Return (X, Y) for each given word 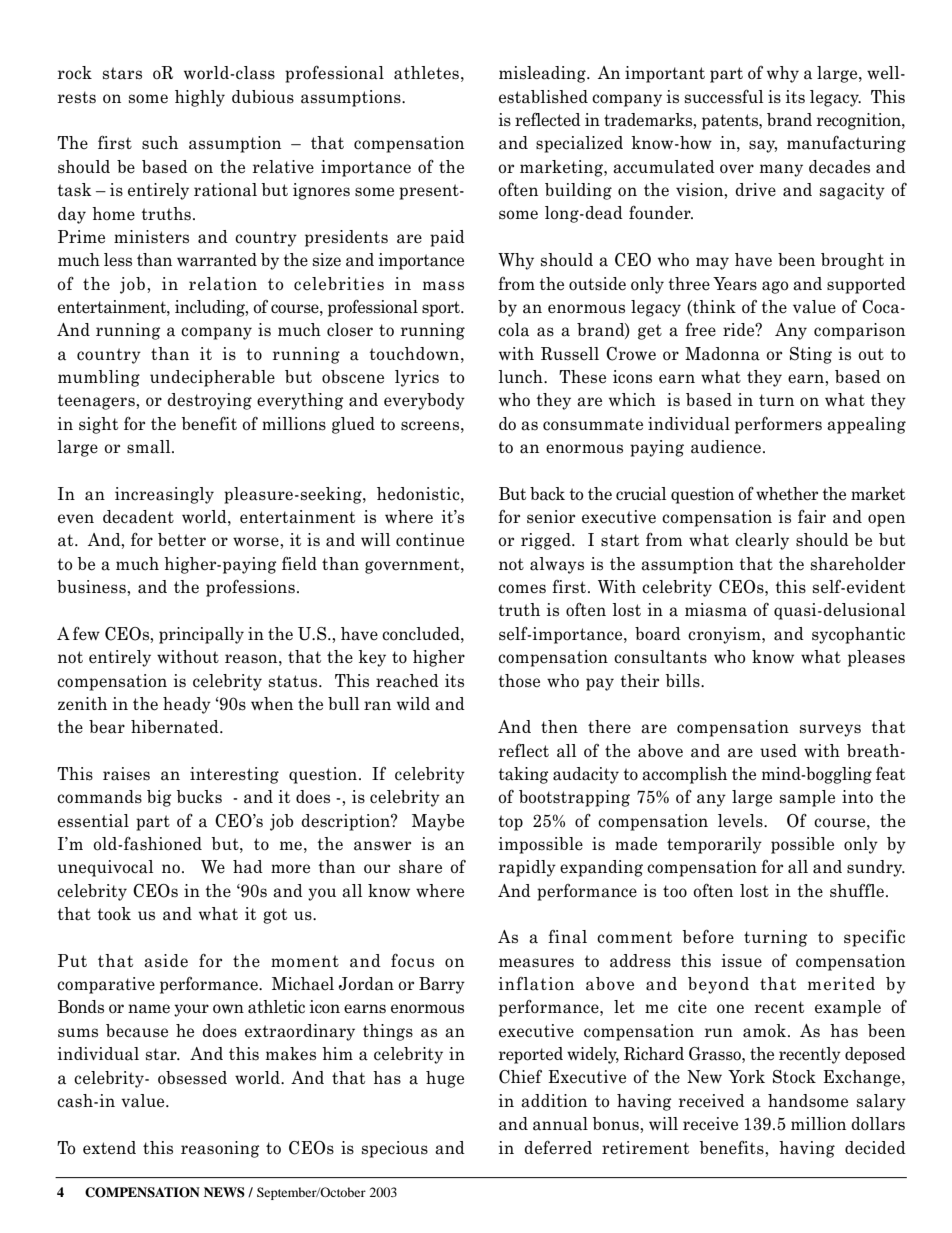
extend (109, 1148)
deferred (558, 1148)
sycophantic (858, 635)
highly (200, 98)
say (763, 146)
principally (201, 635)
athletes (426, 73)
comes (522, 589)
